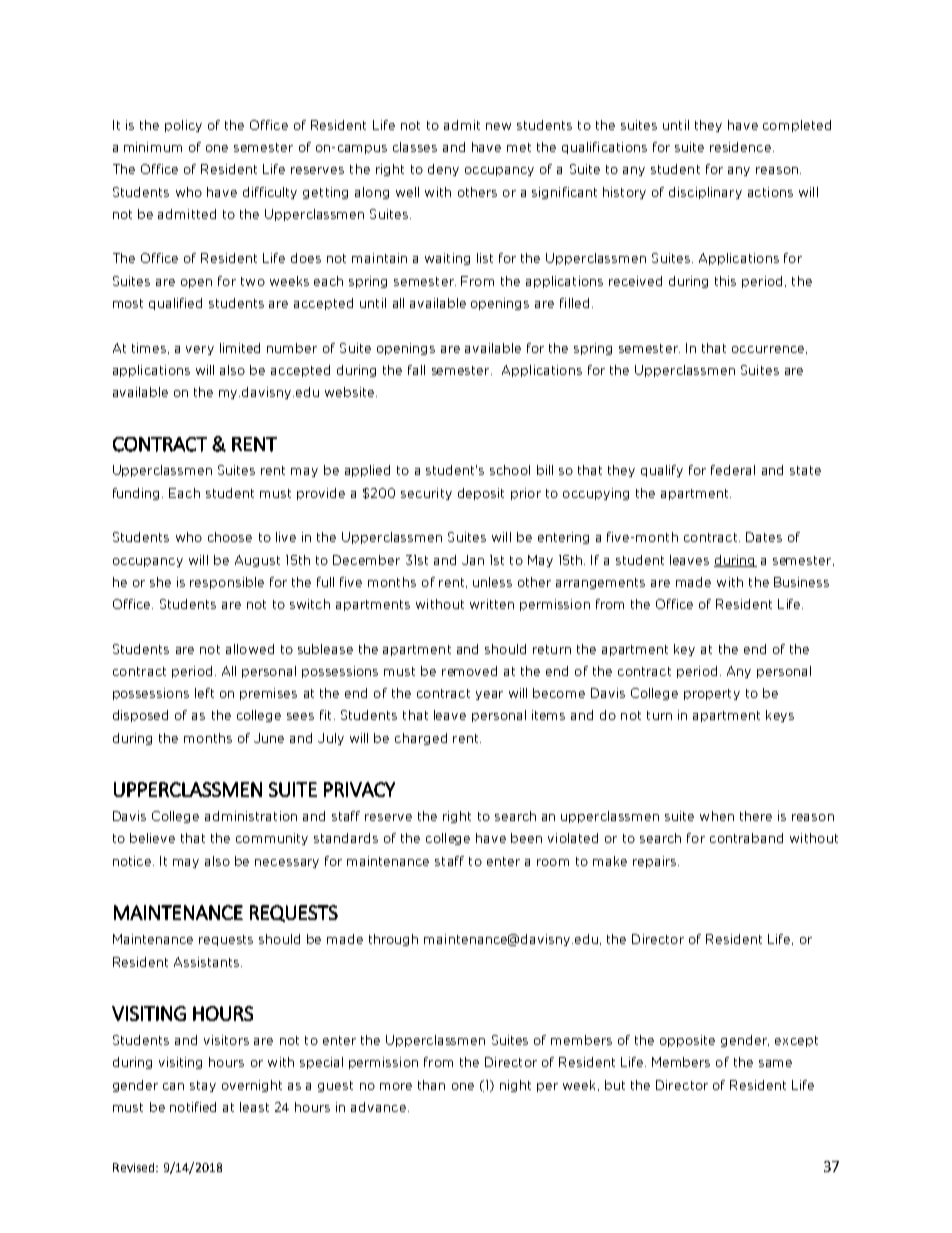  I want to click on been, so click(526, 838).
